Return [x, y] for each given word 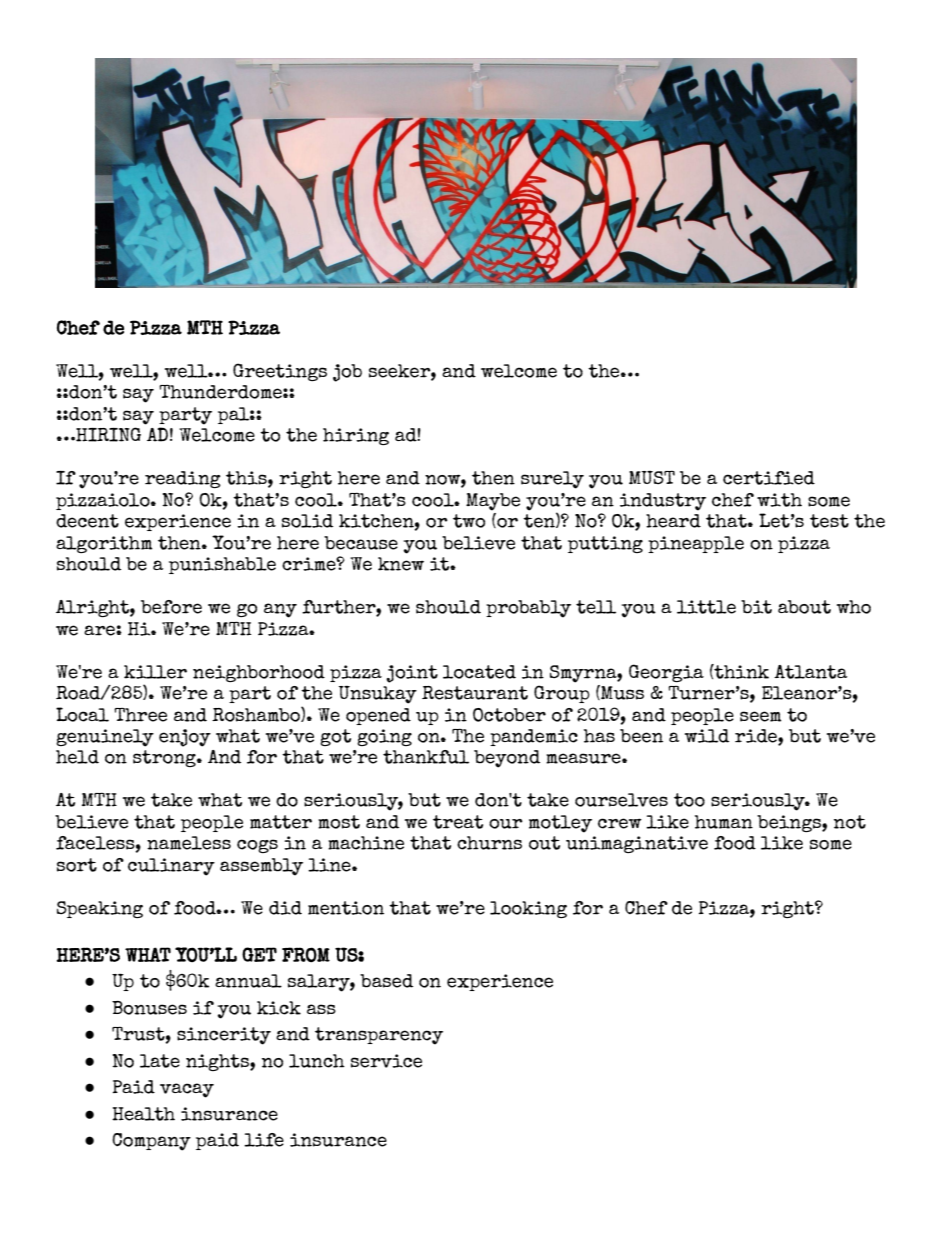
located [479, 672]
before [171, 607]
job [347, 373]
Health [143, 1114]
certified [769, 478]
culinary [171, 867]
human [724, 822]
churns [489, 843]
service [386, 1061]
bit [756, 607]
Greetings [280, 372]
